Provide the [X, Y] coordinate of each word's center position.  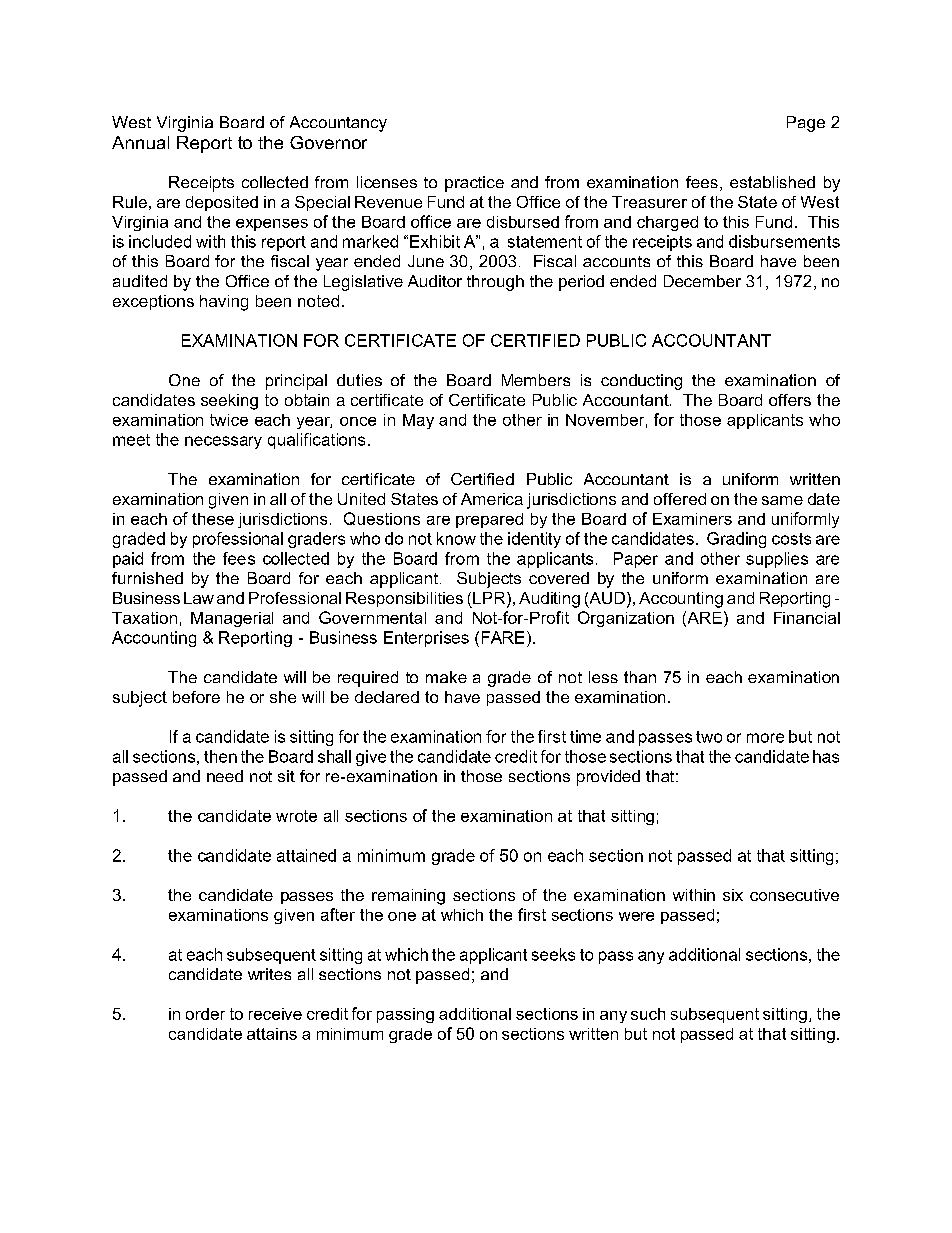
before [196, 697]
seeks [553, 954]
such [648, 1014]
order [205, 1014]
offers [790, 400]
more [765, 738]
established [772, 182]
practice [474, 184]
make [446, 677]
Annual [140, 142]
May [418, 421]
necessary [223, 442]
